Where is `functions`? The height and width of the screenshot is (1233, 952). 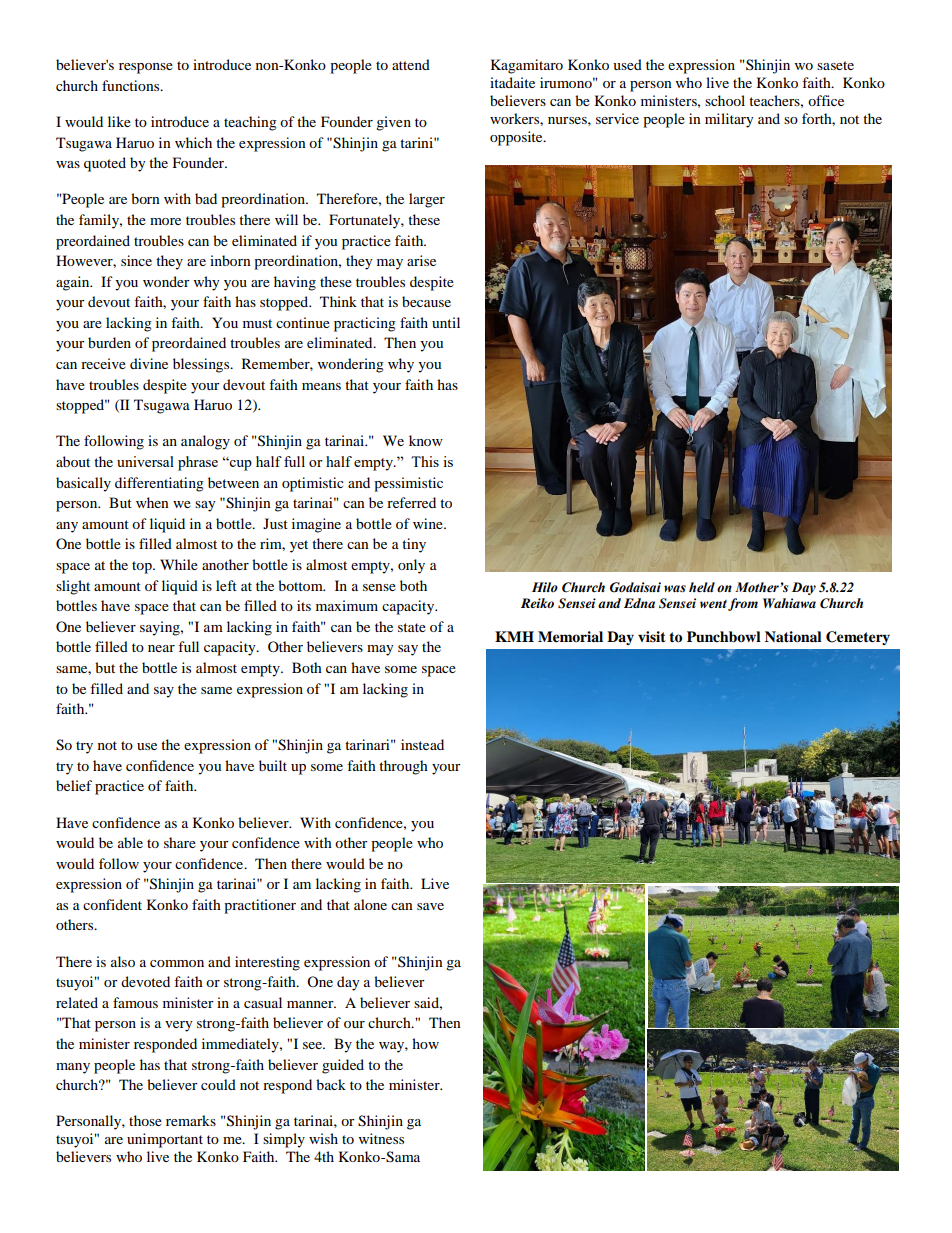
functions is located at coordinates (132, 85).
